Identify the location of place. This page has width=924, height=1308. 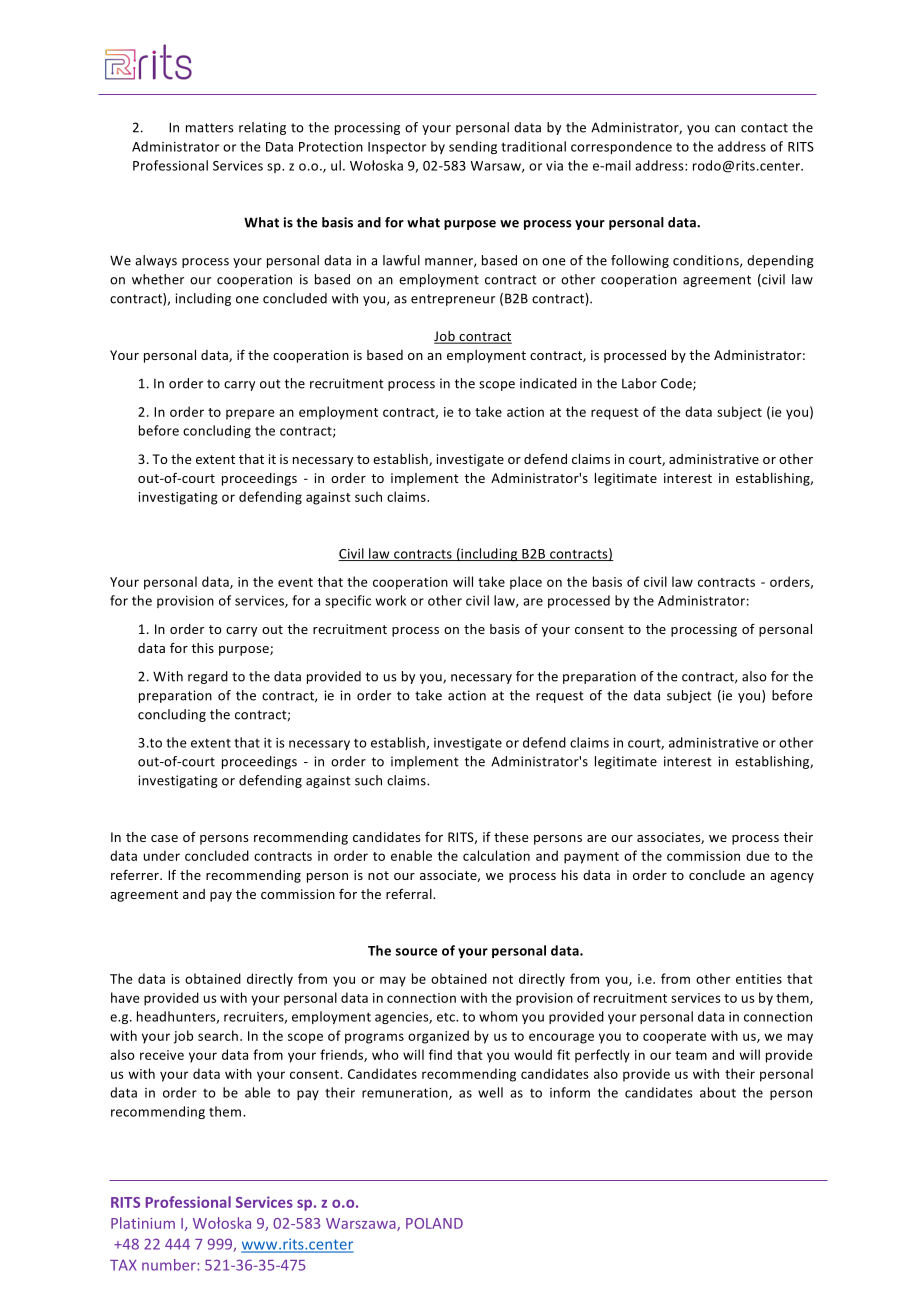
(526, 583).
